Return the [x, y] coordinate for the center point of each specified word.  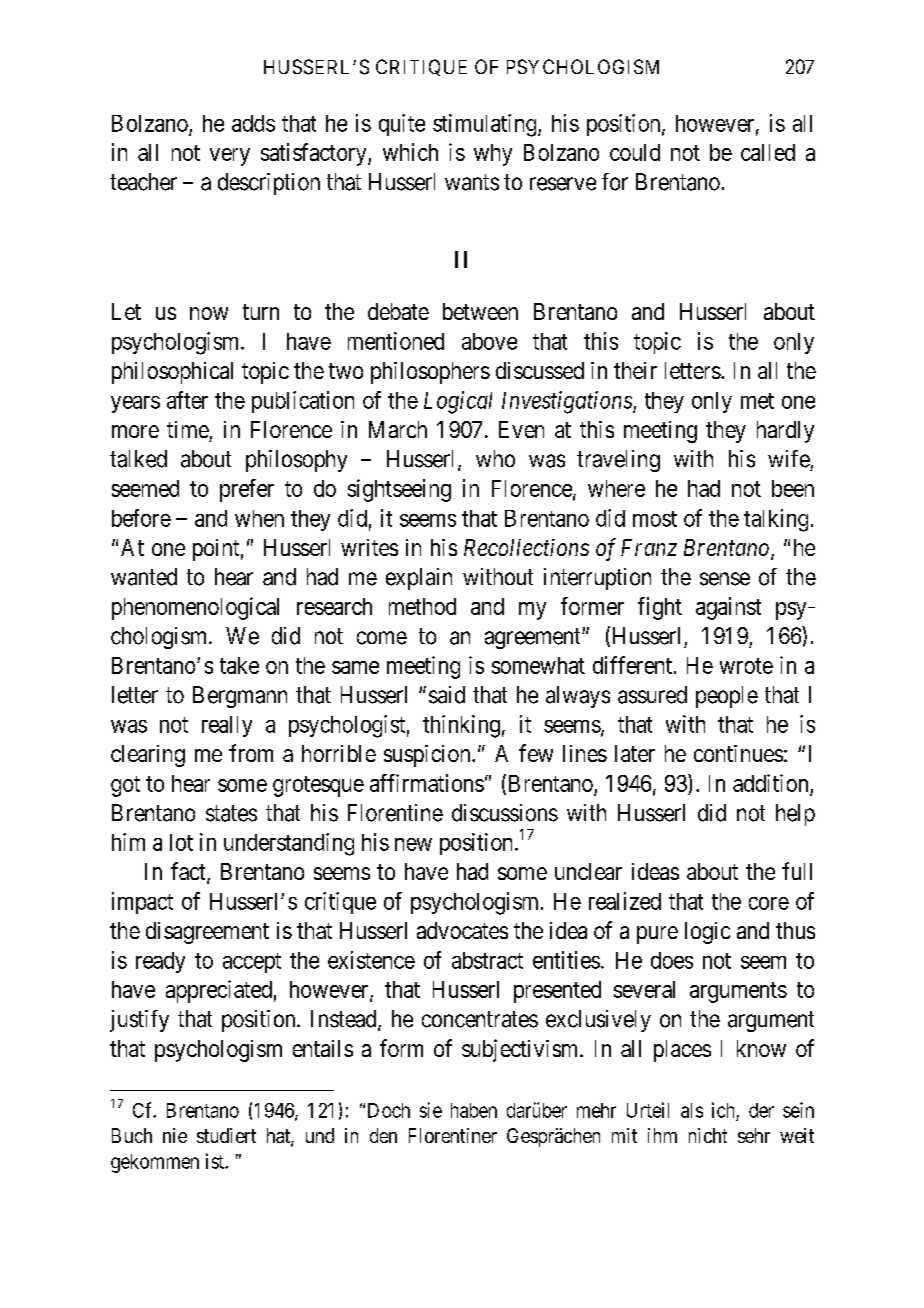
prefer [247, 490]
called [768, 152]
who [495, 458]
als [692, 1110]
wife [789, 459]
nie [175, 1135]
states [231, 813]
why [493, 155]
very [230, 157]
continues [738, 753]
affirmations [427, 783]
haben [474, 1110]
